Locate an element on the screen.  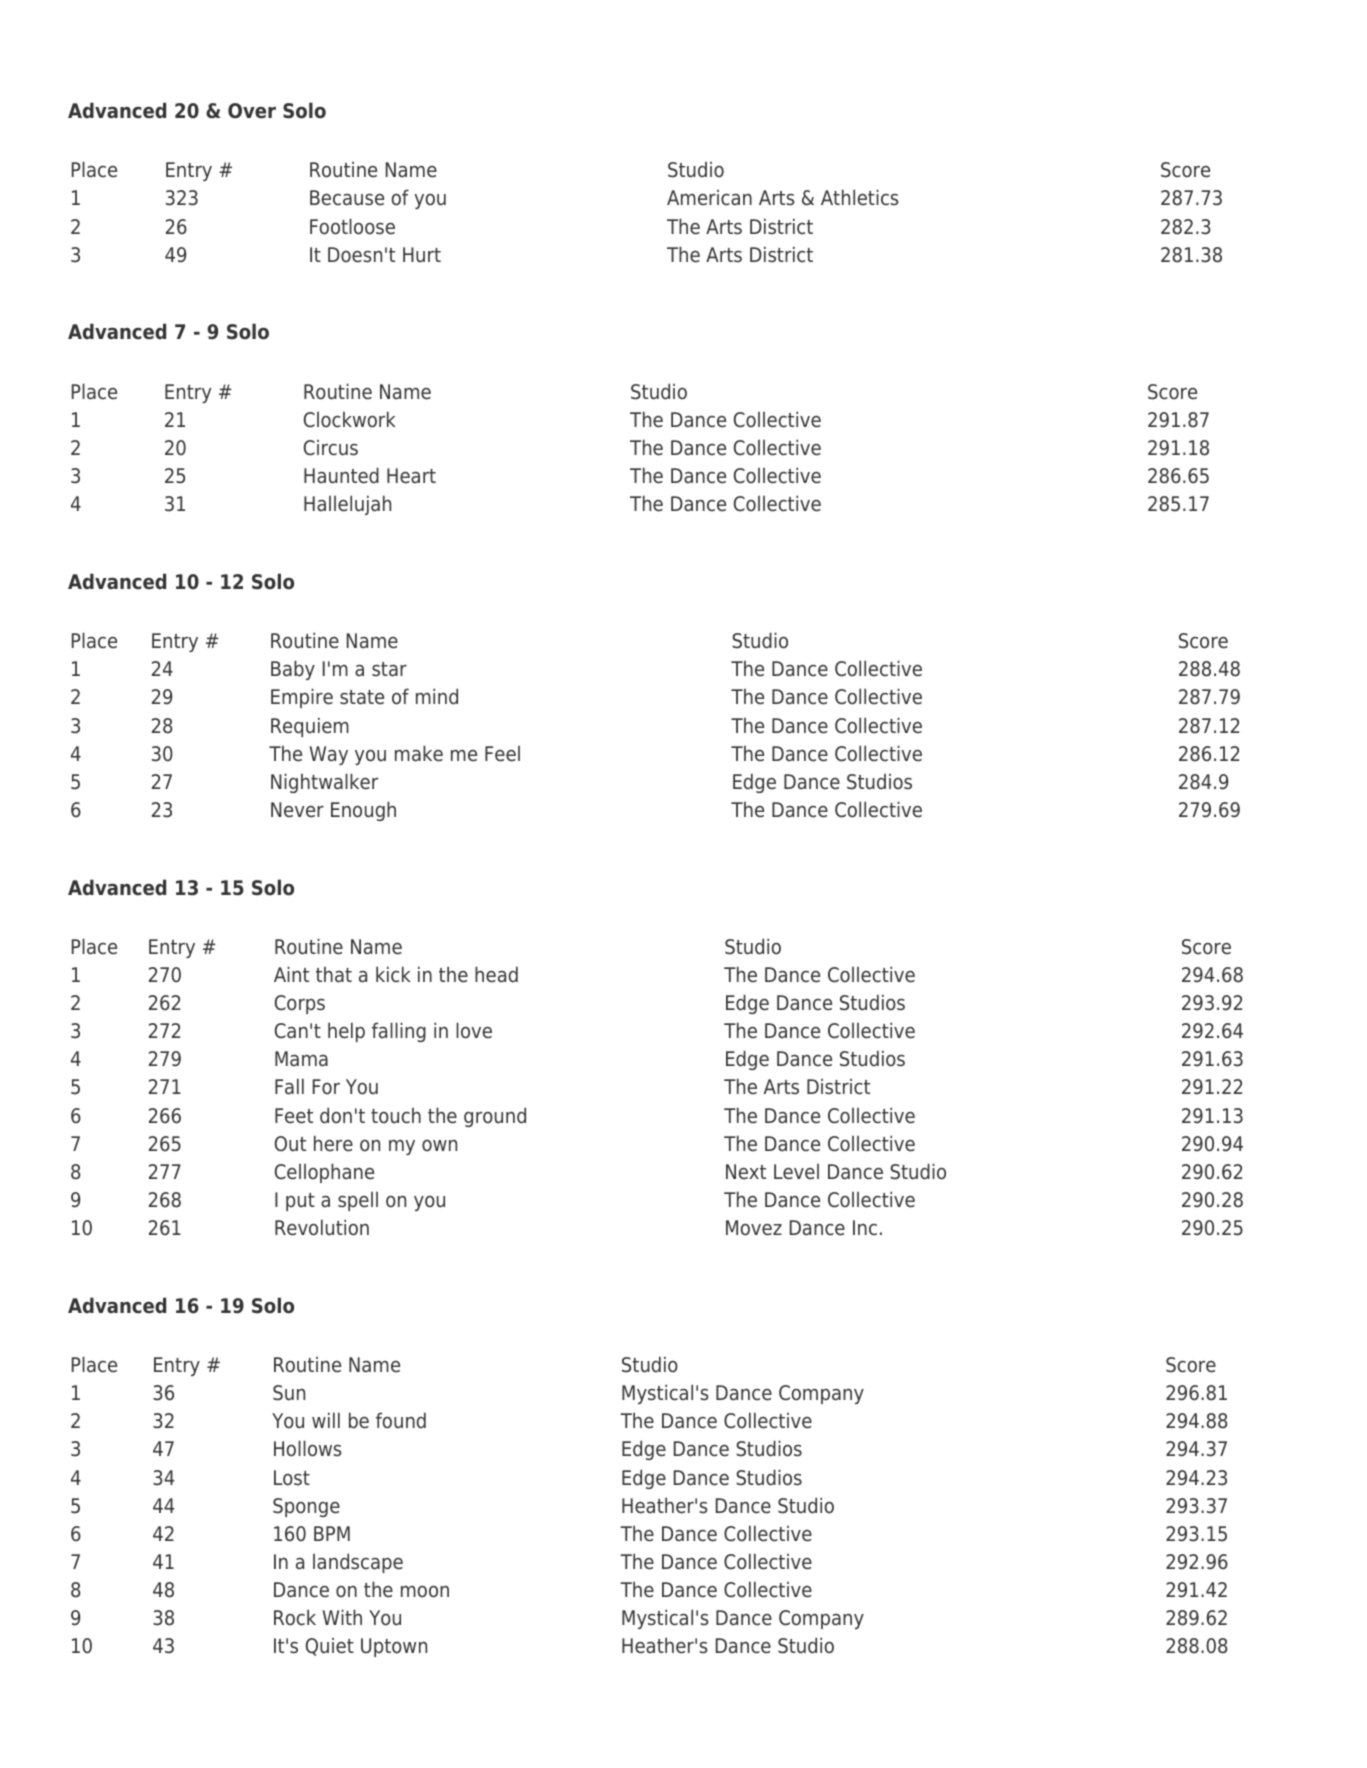
With is located at coordinates (342, 1617).
